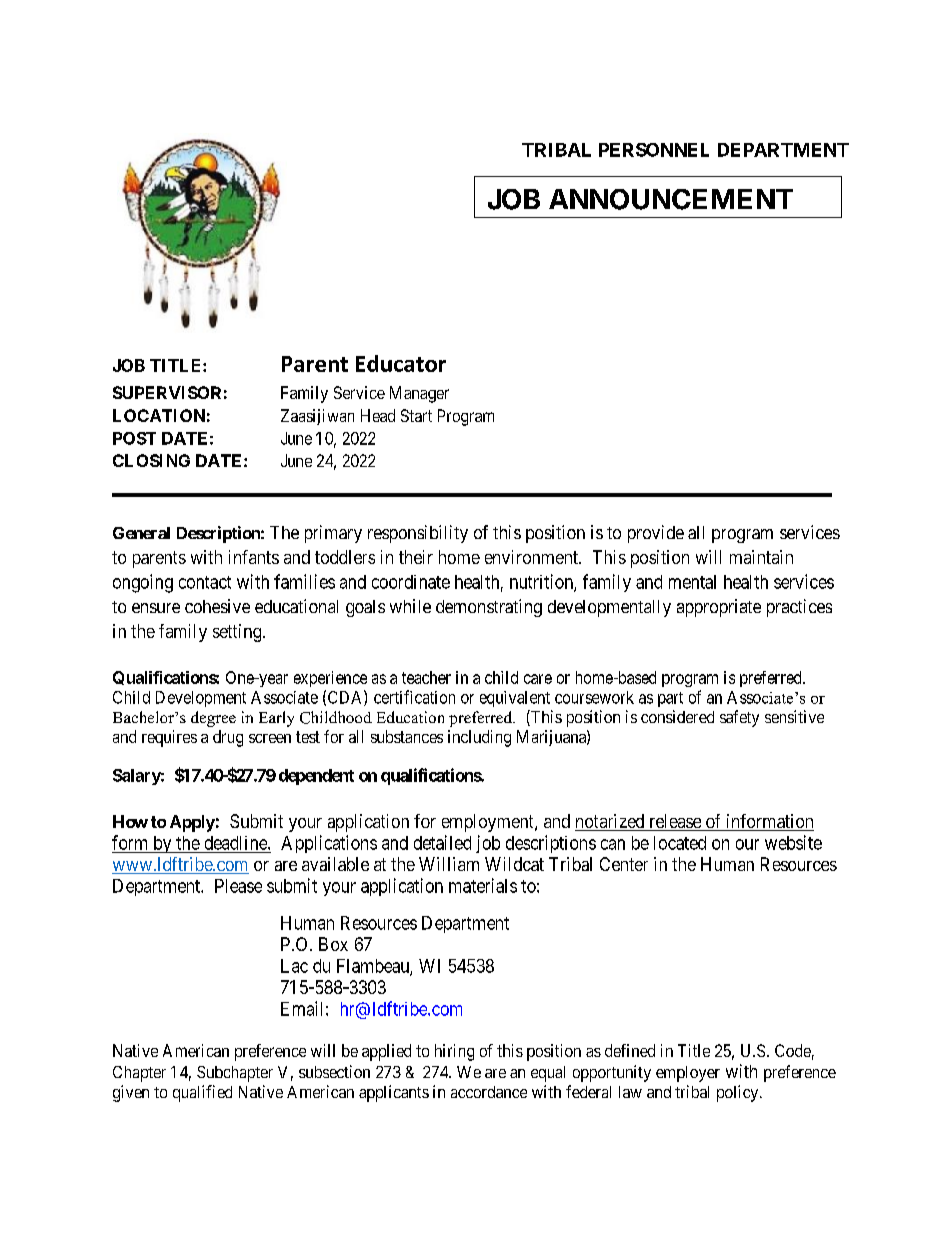 The width and height of the page is (952, 1233). Describe the element at coordinates (688, 1074) in the page. I see `employer` at that location.
